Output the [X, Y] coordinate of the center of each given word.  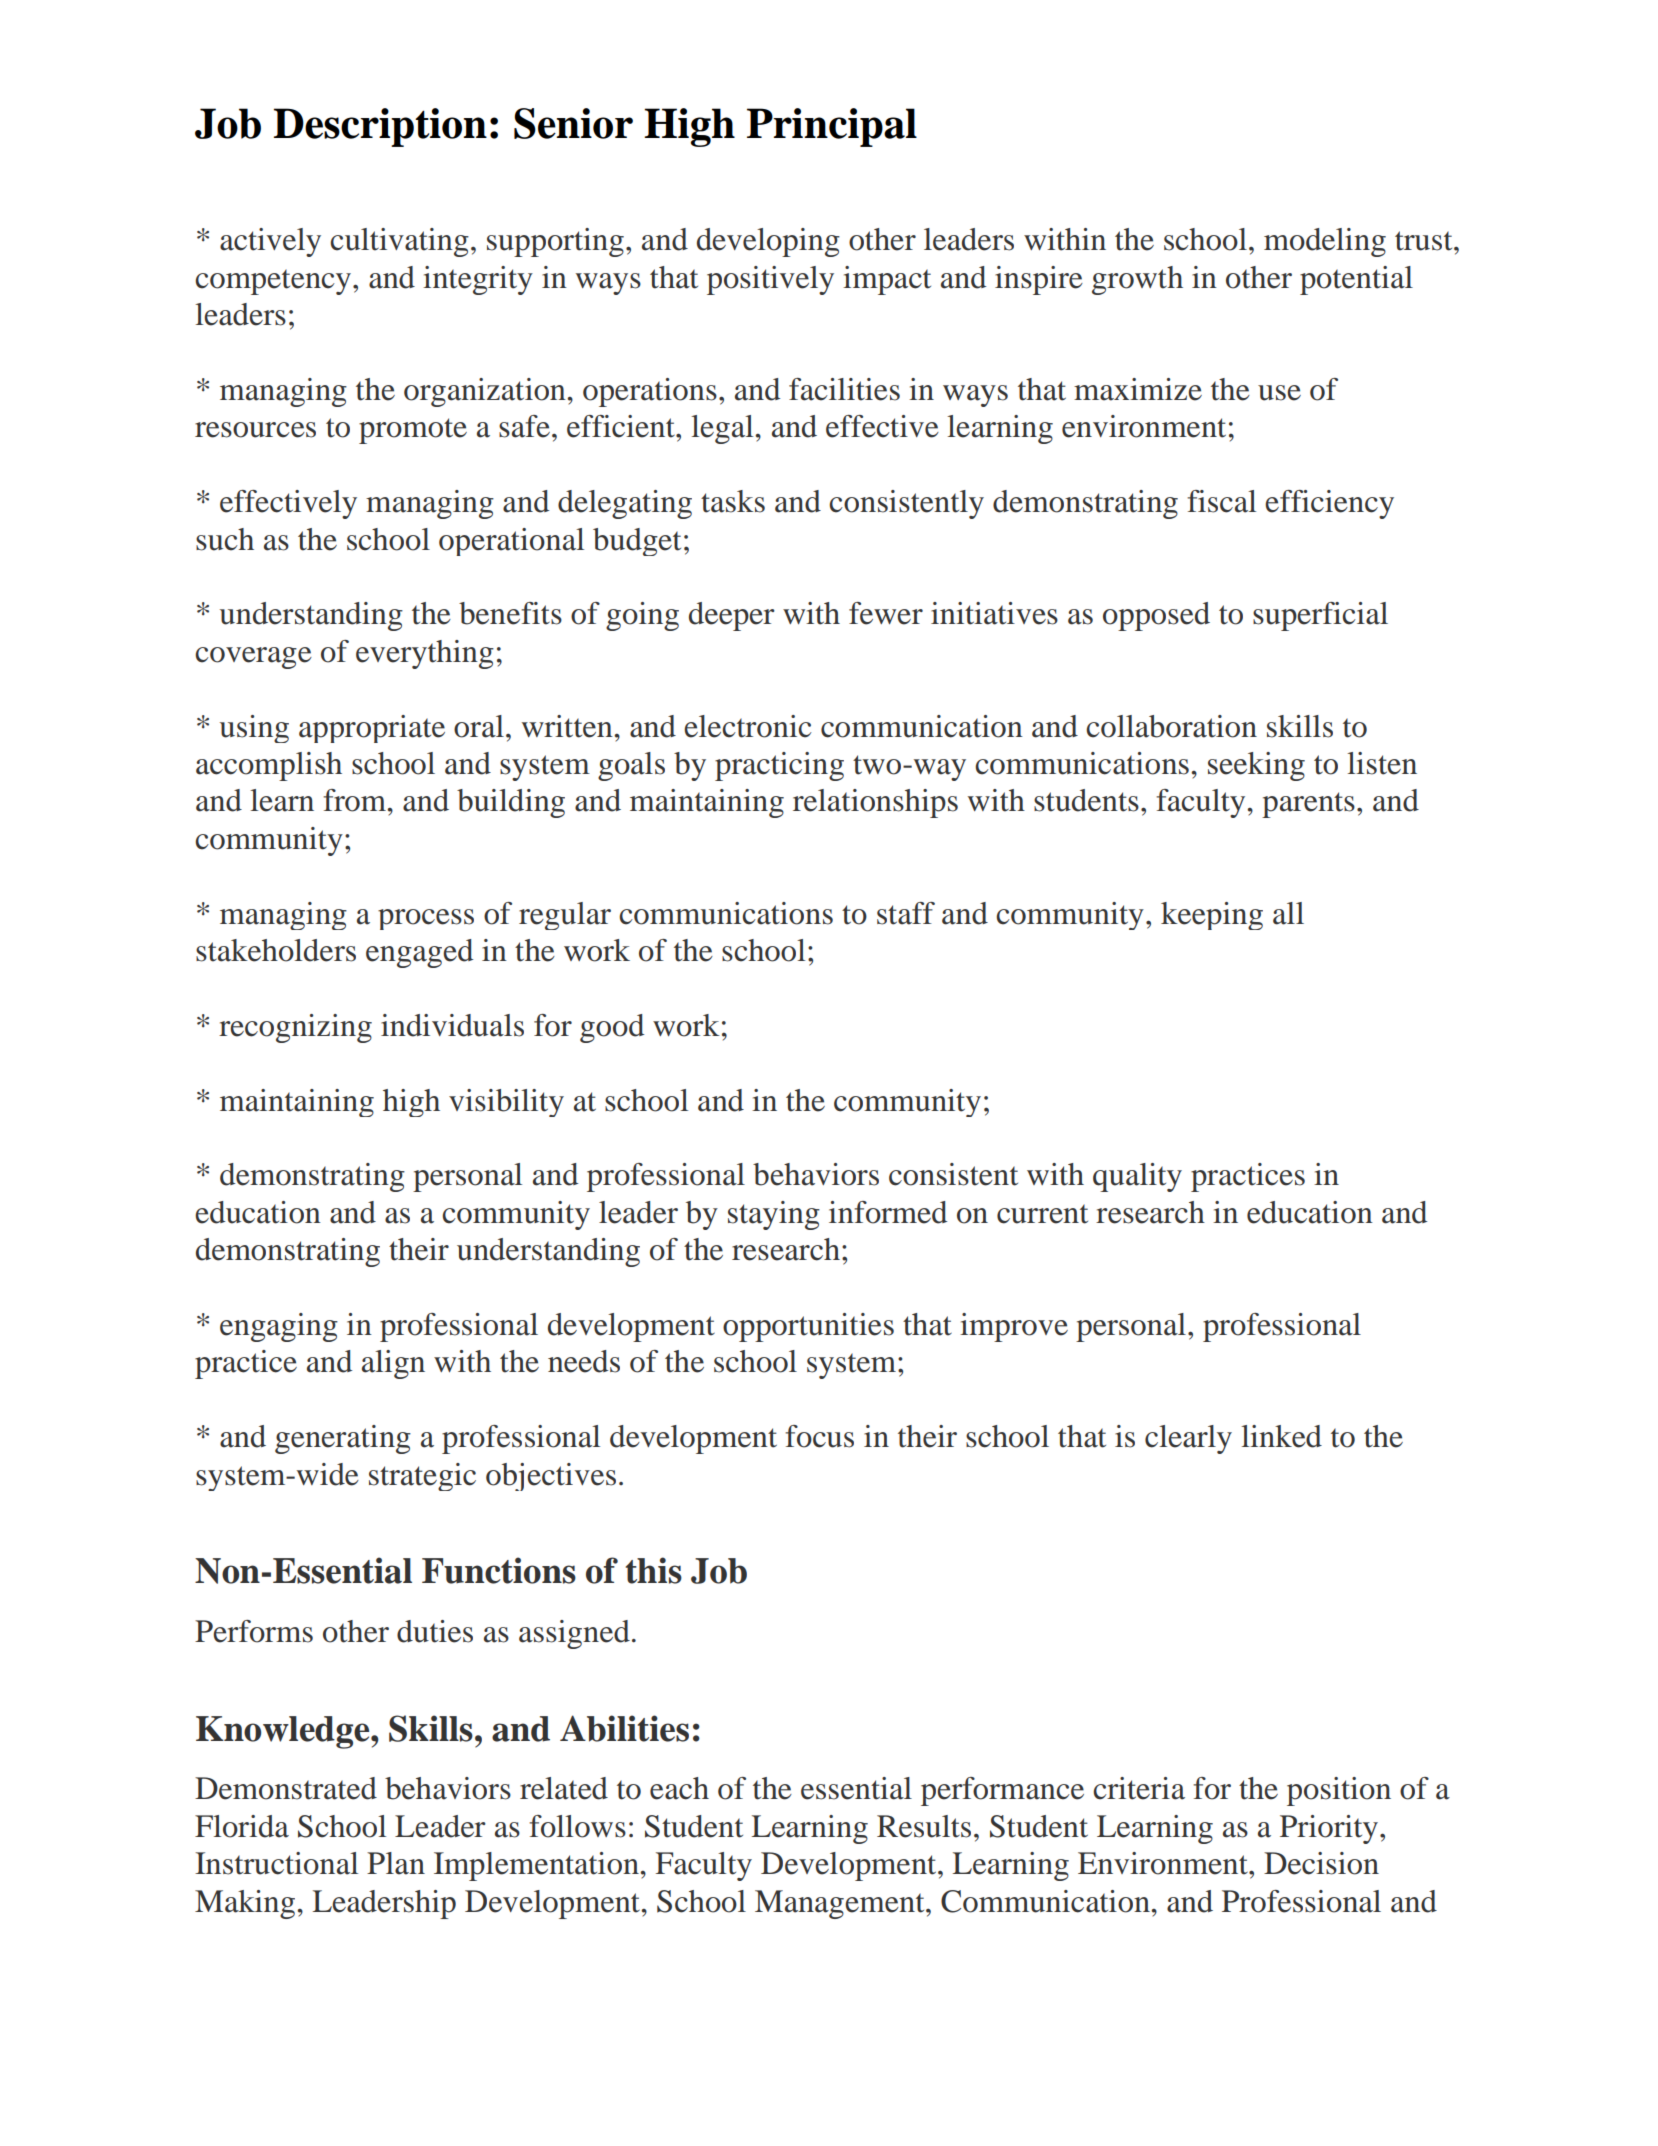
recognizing [295, 1028]
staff [906, 913]
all [1288, 913]
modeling [1325, 242]
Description [380, 127]
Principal [832, 127]
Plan [396, 1863]
